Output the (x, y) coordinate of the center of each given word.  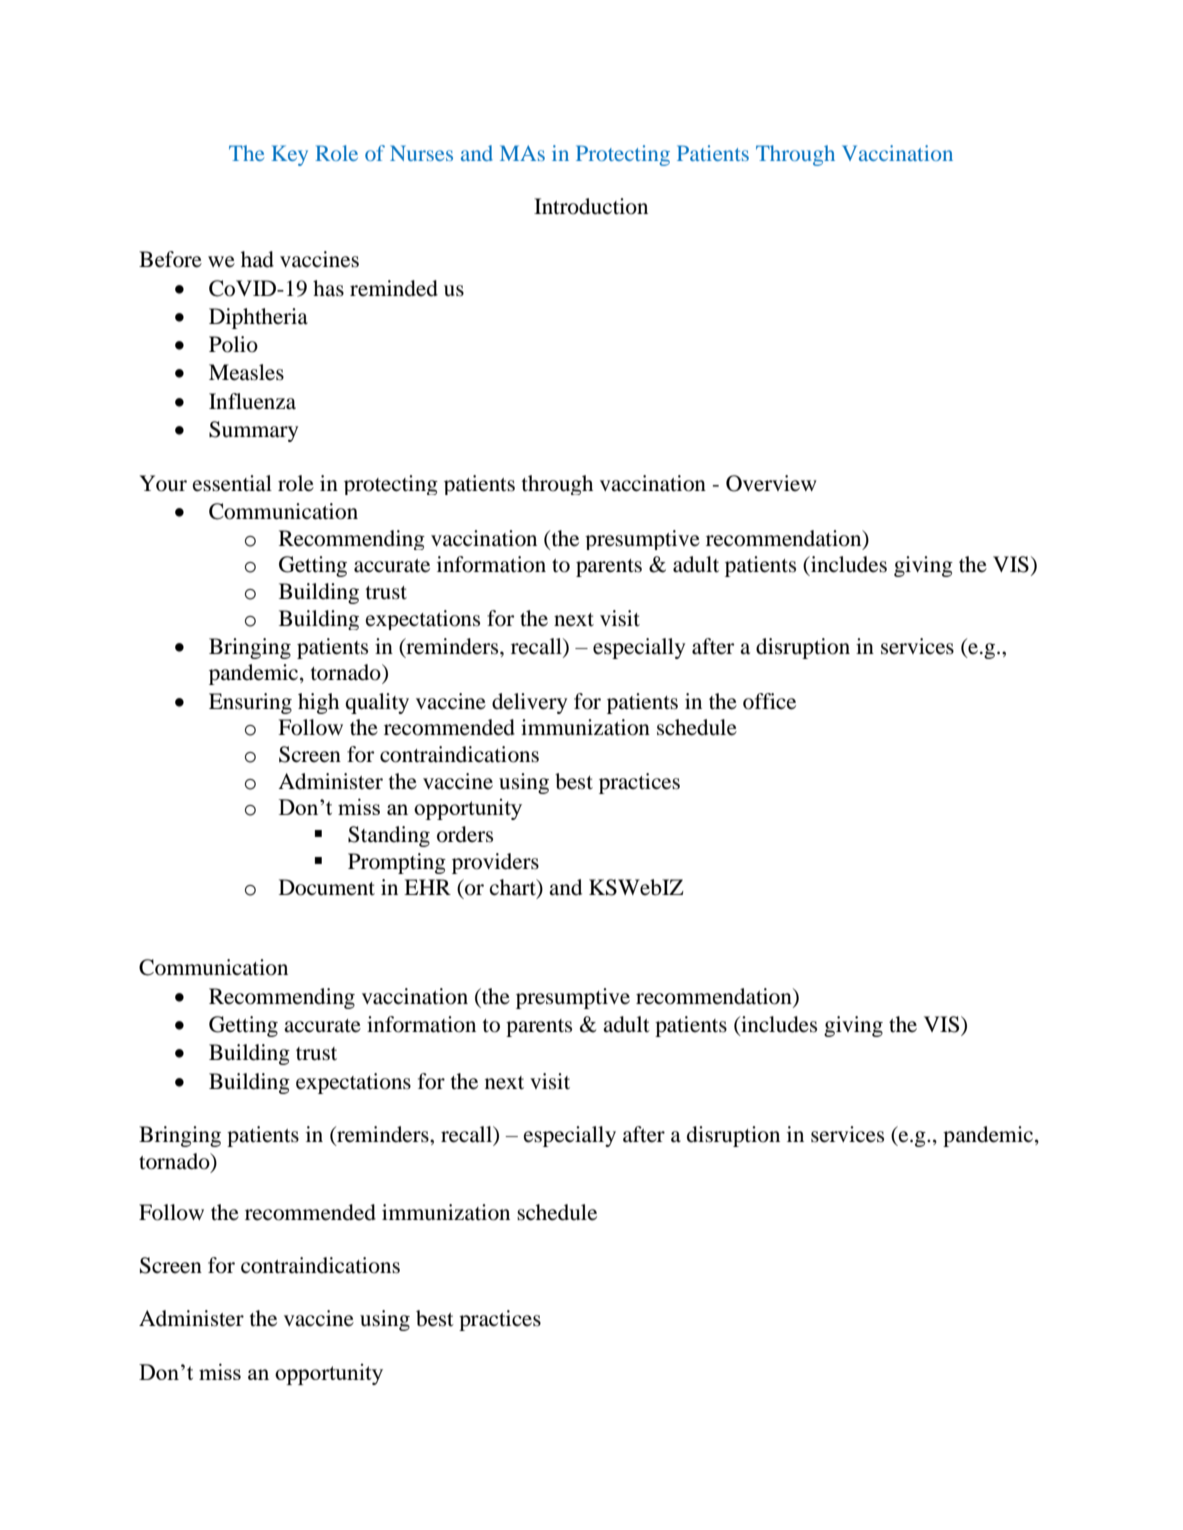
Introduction (591, 206)
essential (232, 483)
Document (327, 887)
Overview (771, 483)
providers (495, 863)
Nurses (421, 153)
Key (290, 155)
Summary (253, 431)
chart (514, 888)
